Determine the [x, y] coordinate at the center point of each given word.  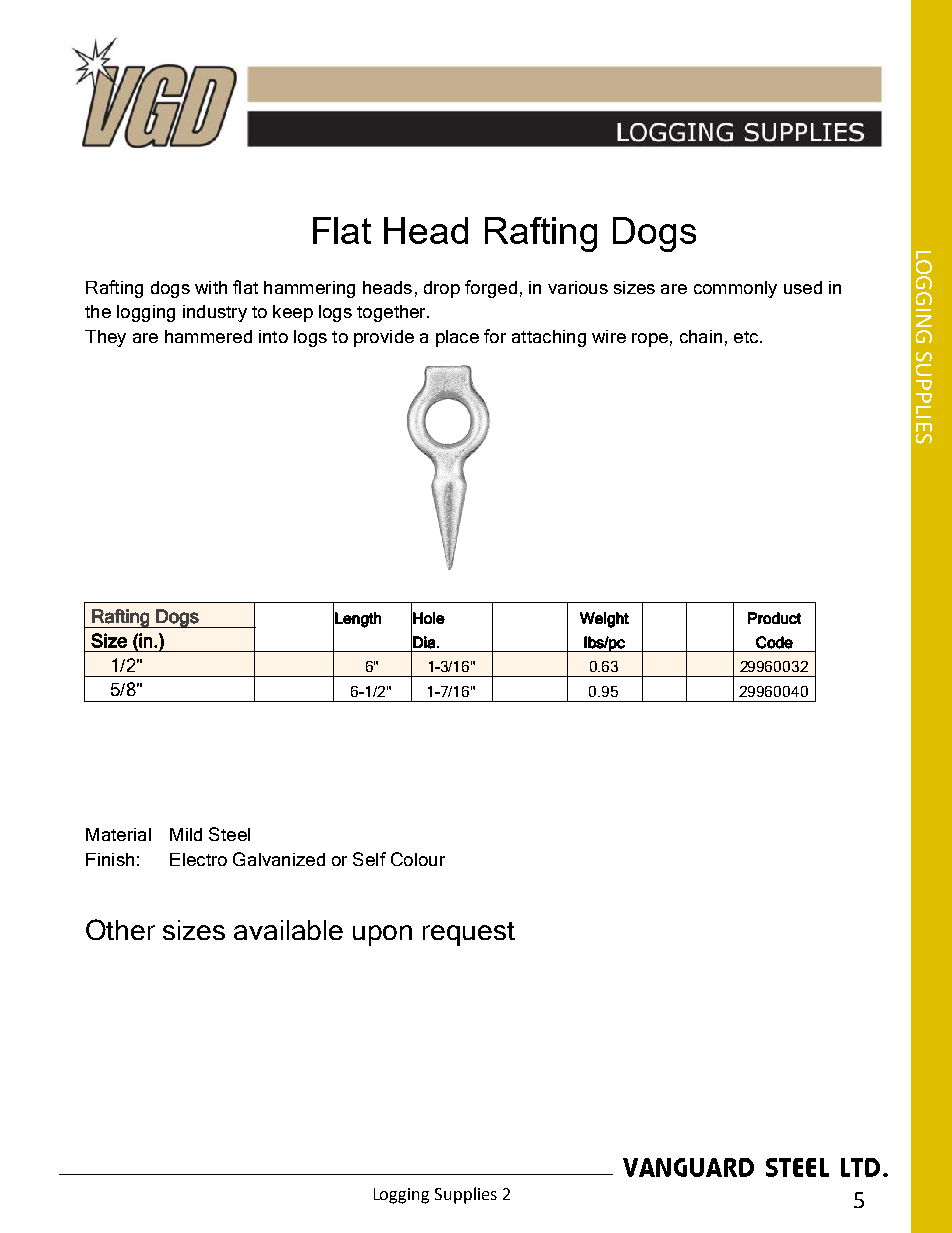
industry [215, 313]
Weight [604, 620]
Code [774, 642]
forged [491, 289]
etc [747, 337]
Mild [186, 834]
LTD [862, 1167]
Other [120, 929]
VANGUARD [688, 1167]
